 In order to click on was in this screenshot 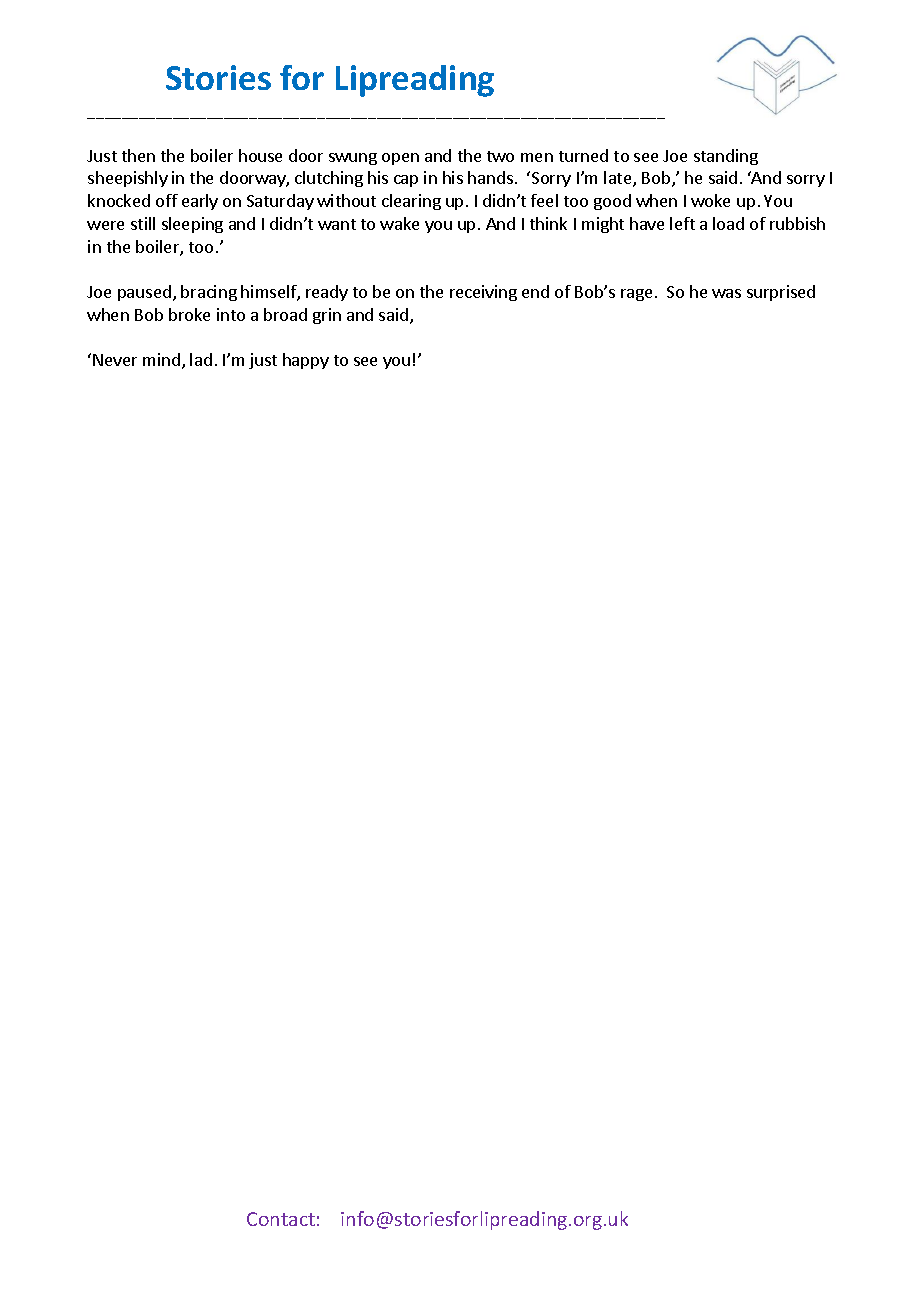, I will do `click(726, 293)`.
